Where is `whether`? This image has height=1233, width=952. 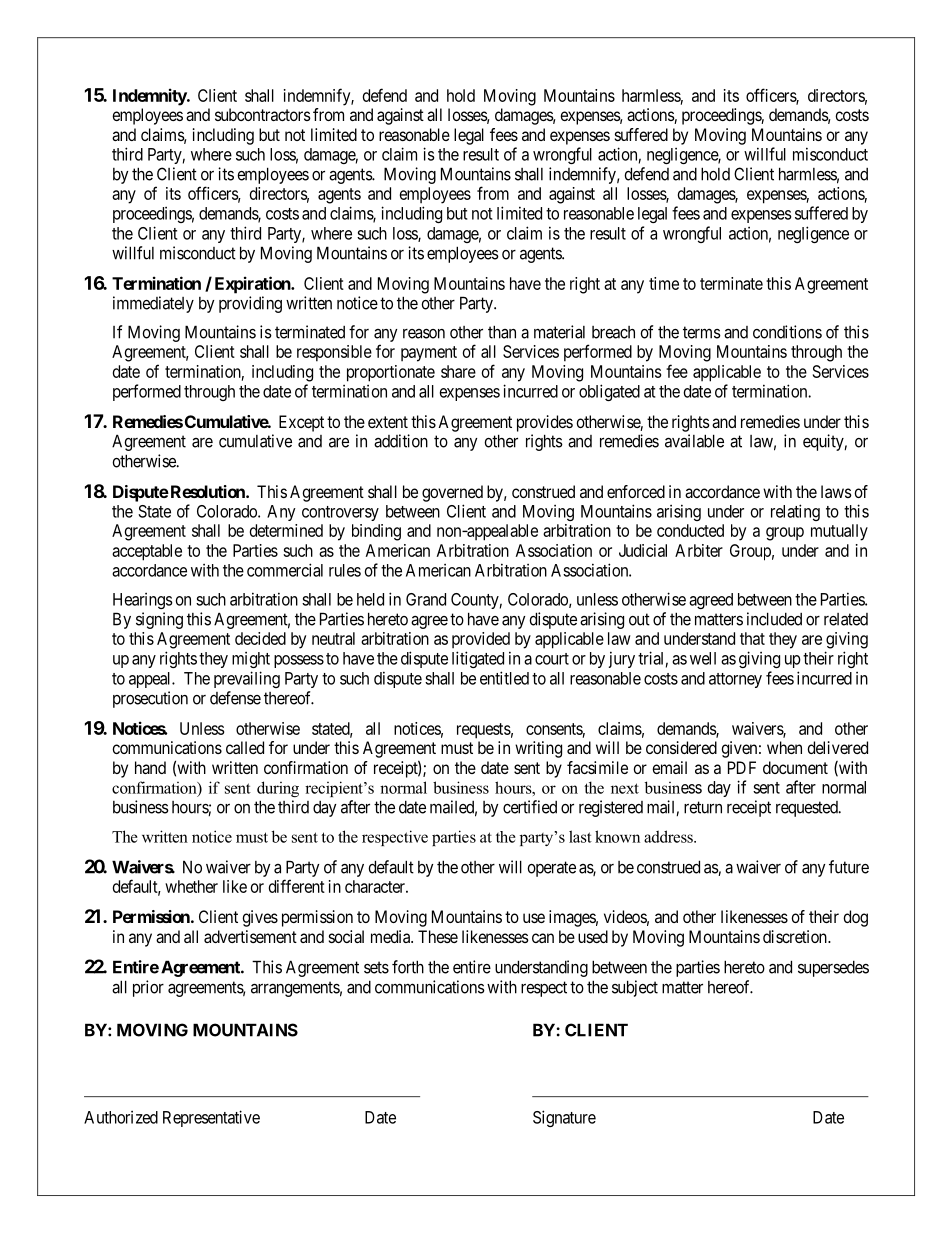 whether is located at coordinates (191, 886).
